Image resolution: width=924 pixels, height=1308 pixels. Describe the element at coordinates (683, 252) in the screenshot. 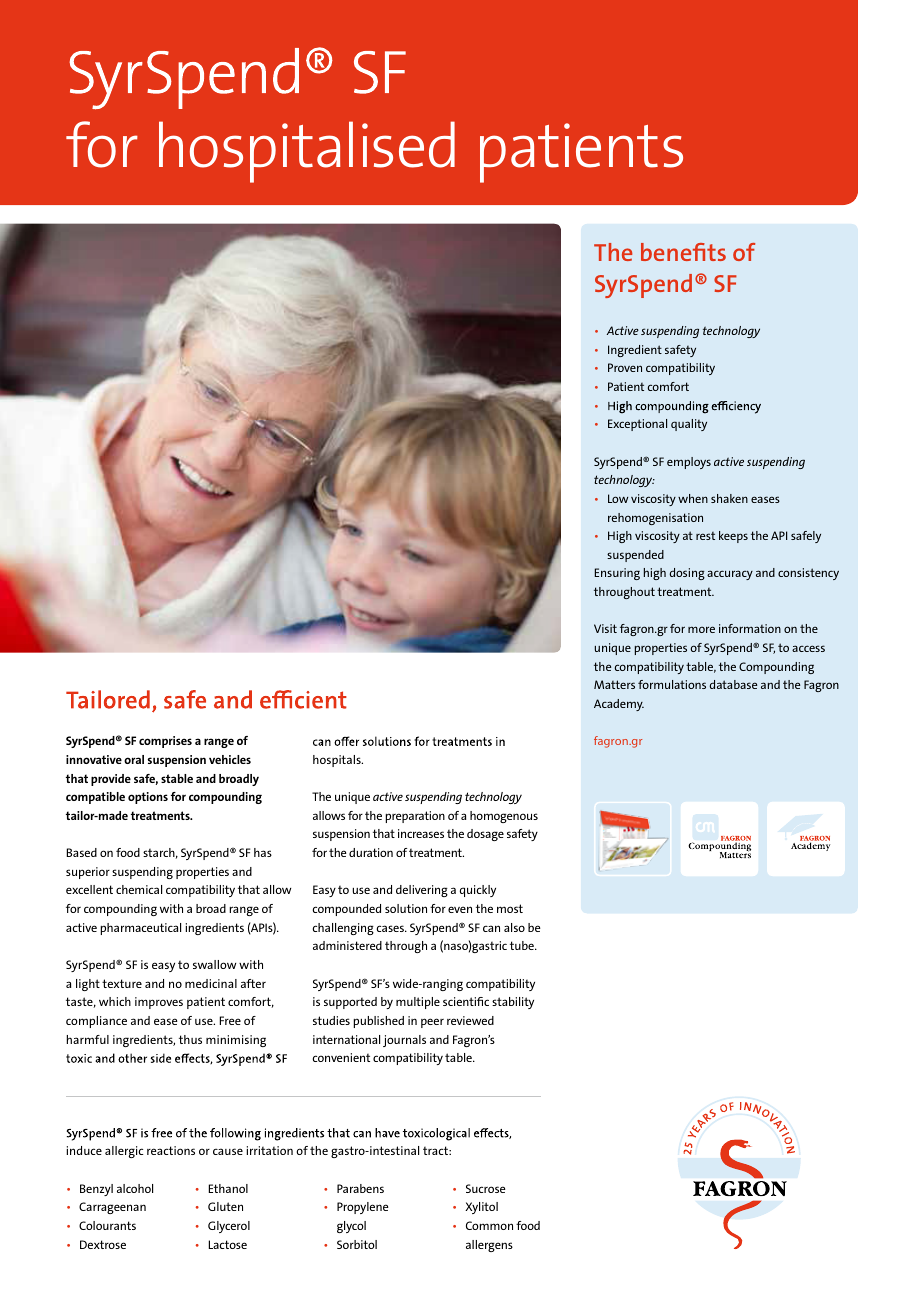

I see `benefits` at that location.
